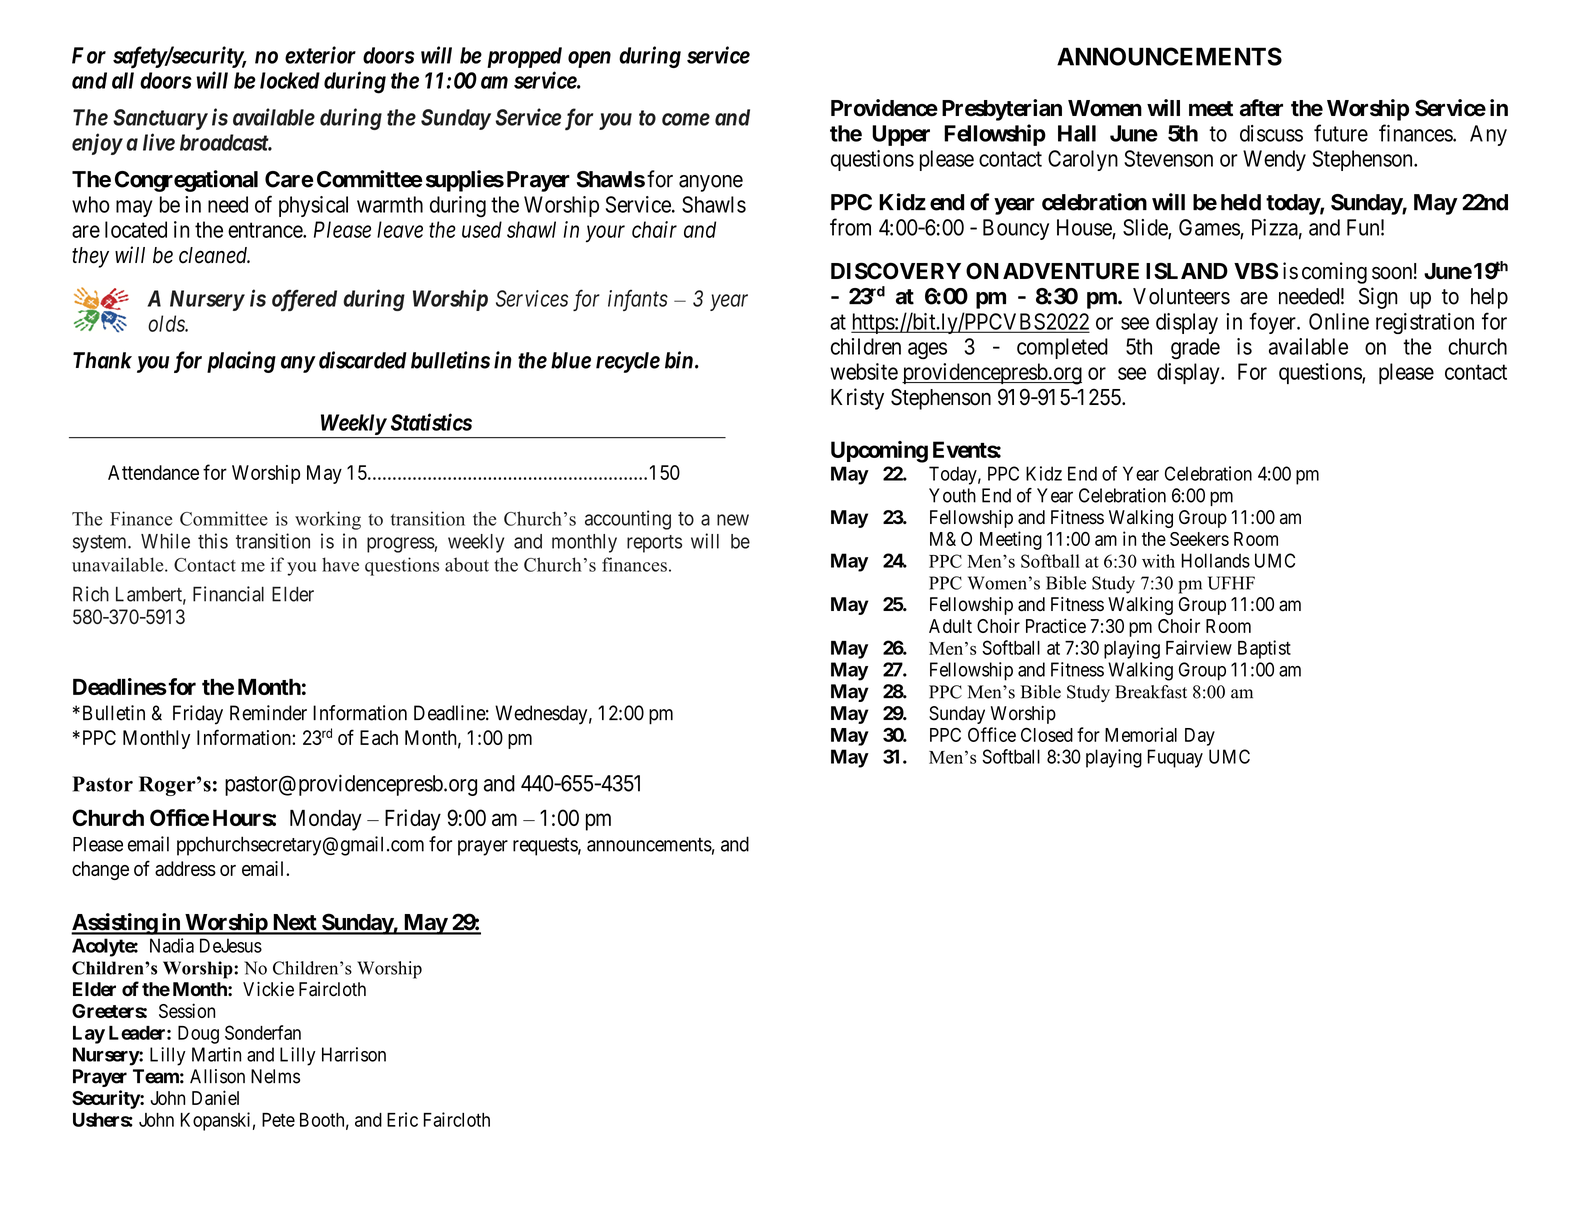 The width and height of the page is (1579, 1220). Describe the element at coordinates (857, 399) in the page. I see `Kristy` at that location.
